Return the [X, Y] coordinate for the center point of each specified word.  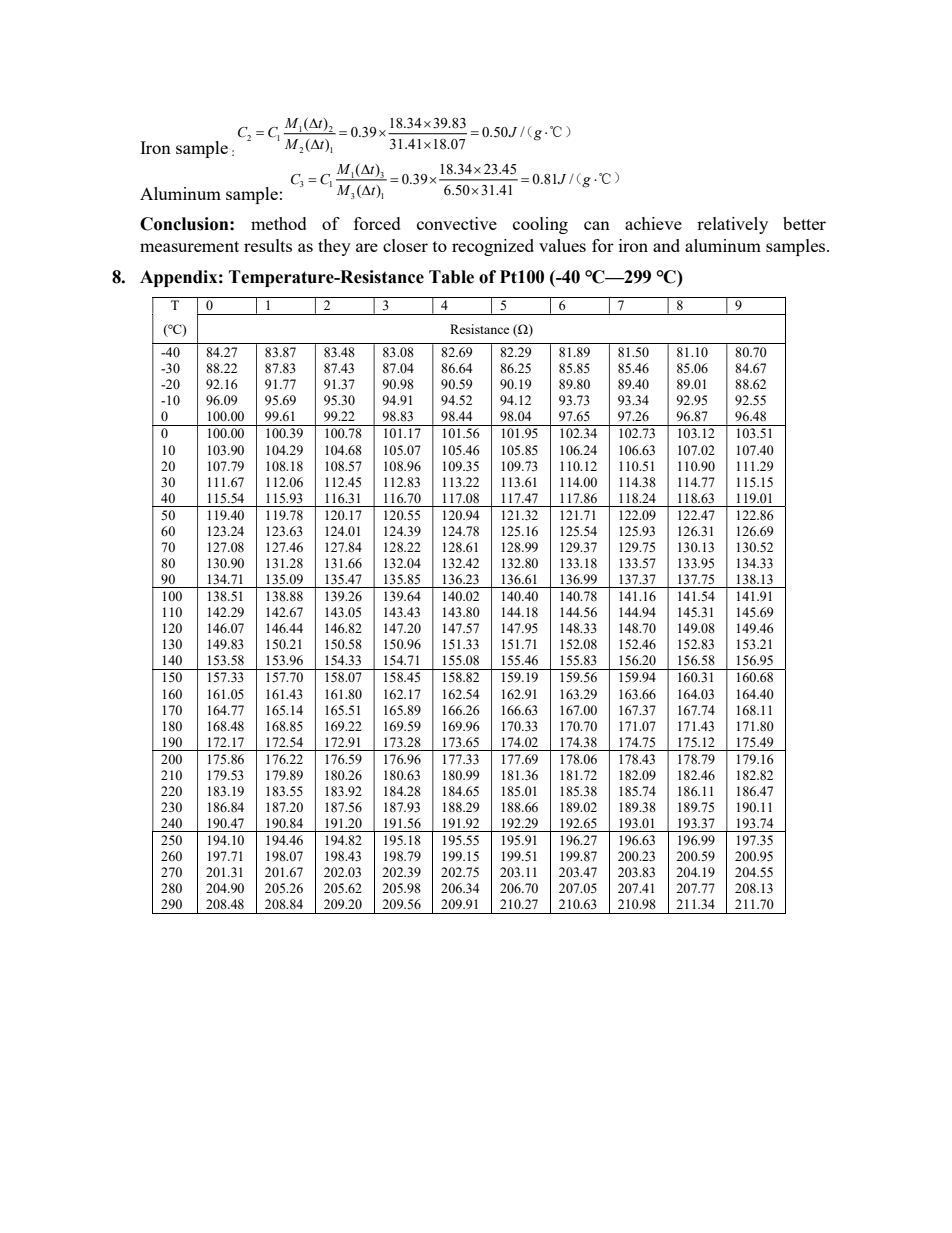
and [666, 245]
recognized [493, 247]
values [562, 245]
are [367, 247]
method [279, 223]
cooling [540, 225]
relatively [732, 225]
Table [451, 277]
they [334, 247]
